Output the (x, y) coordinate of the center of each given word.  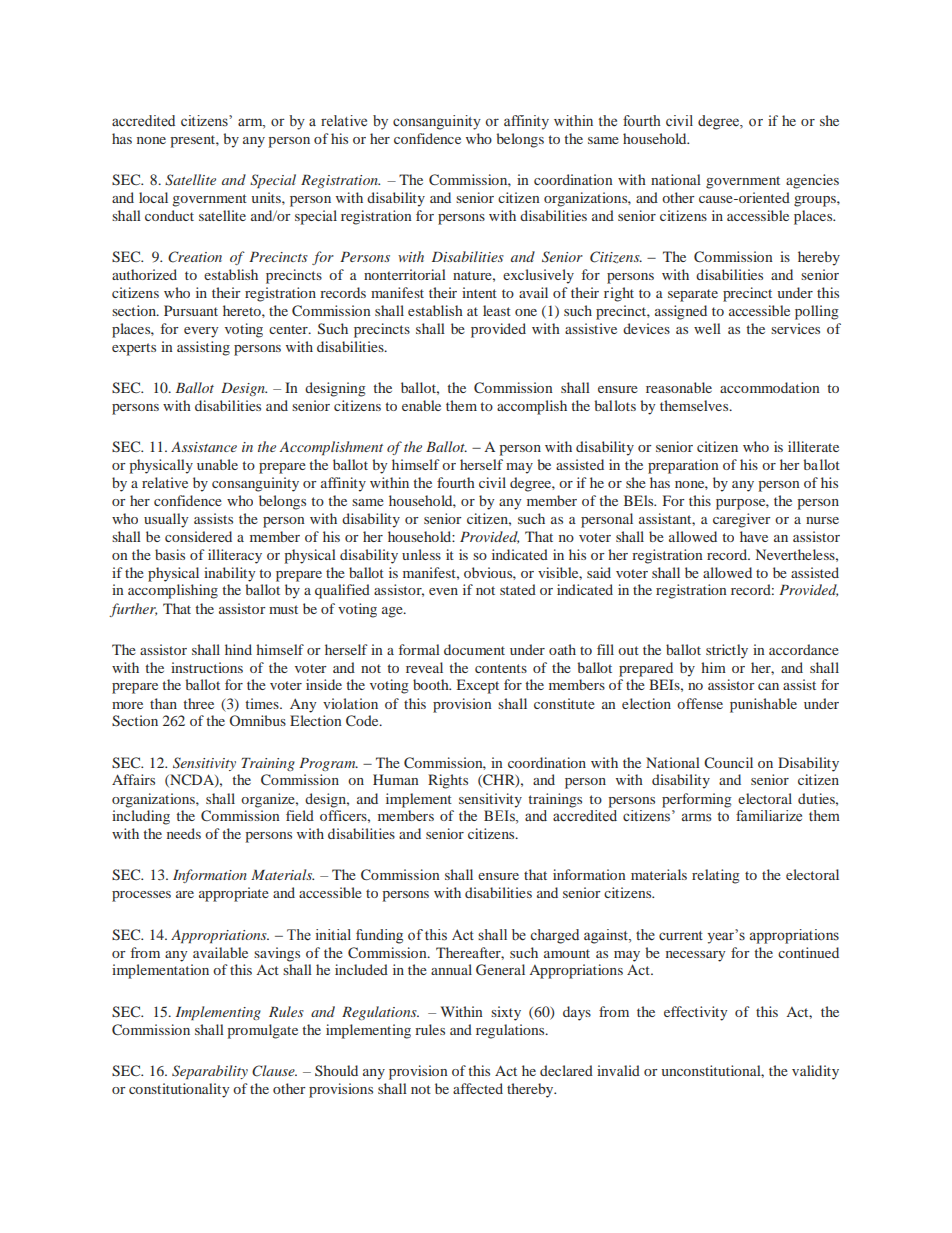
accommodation (770, 387)
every (201, 332)
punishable (763, 705)
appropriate (234, 894)
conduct (169, 215)
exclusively (538, 276)
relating (716, 876)
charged (554, 936)
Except (478, 686)
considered (198, 536)
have (754, 536)
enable (421, 405)
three (198, 703)
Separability (210, 1072)
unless (421, 554)
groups (816, 201)
